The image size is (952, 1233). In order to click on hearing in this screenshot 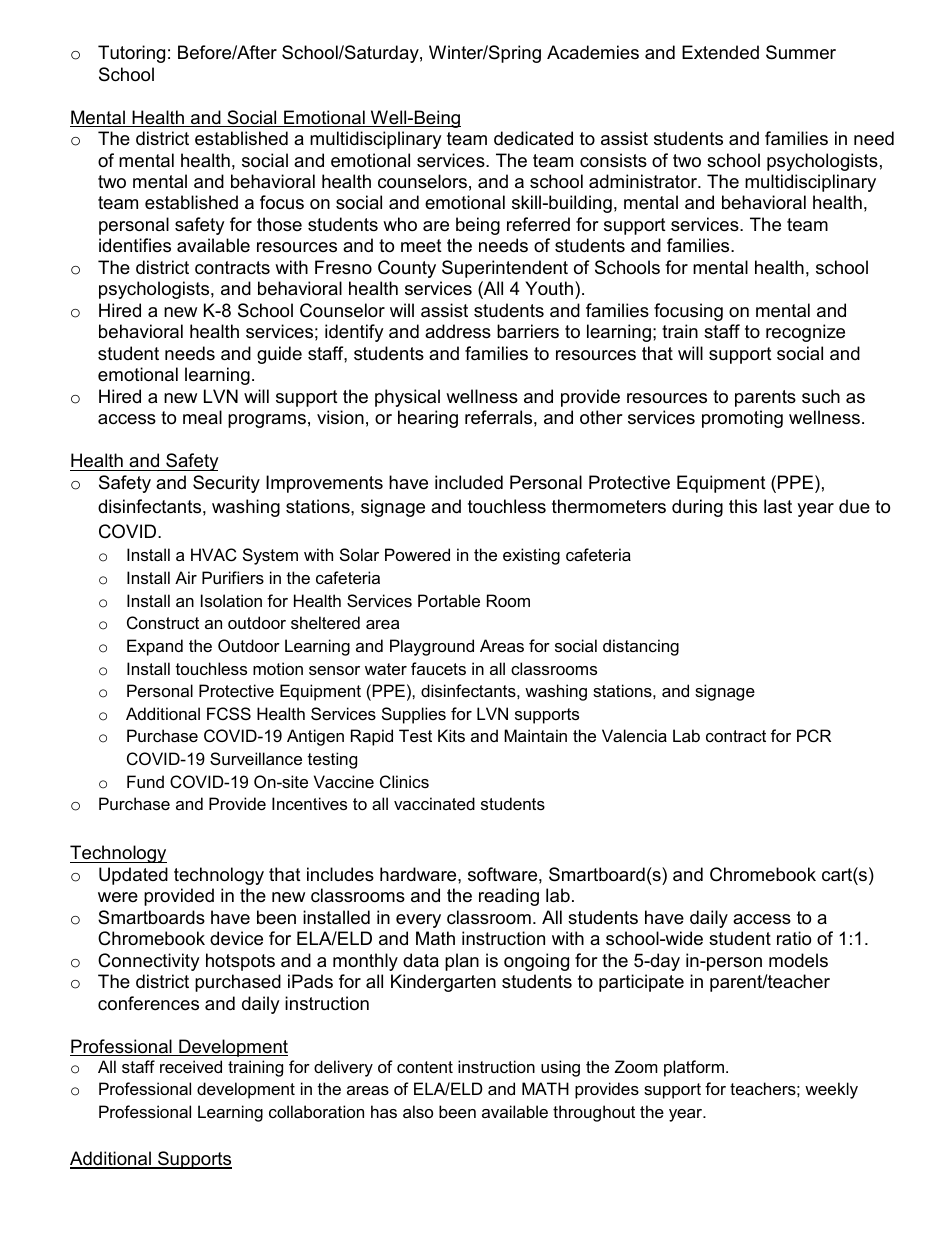, I will do `click(428, 419)`.
